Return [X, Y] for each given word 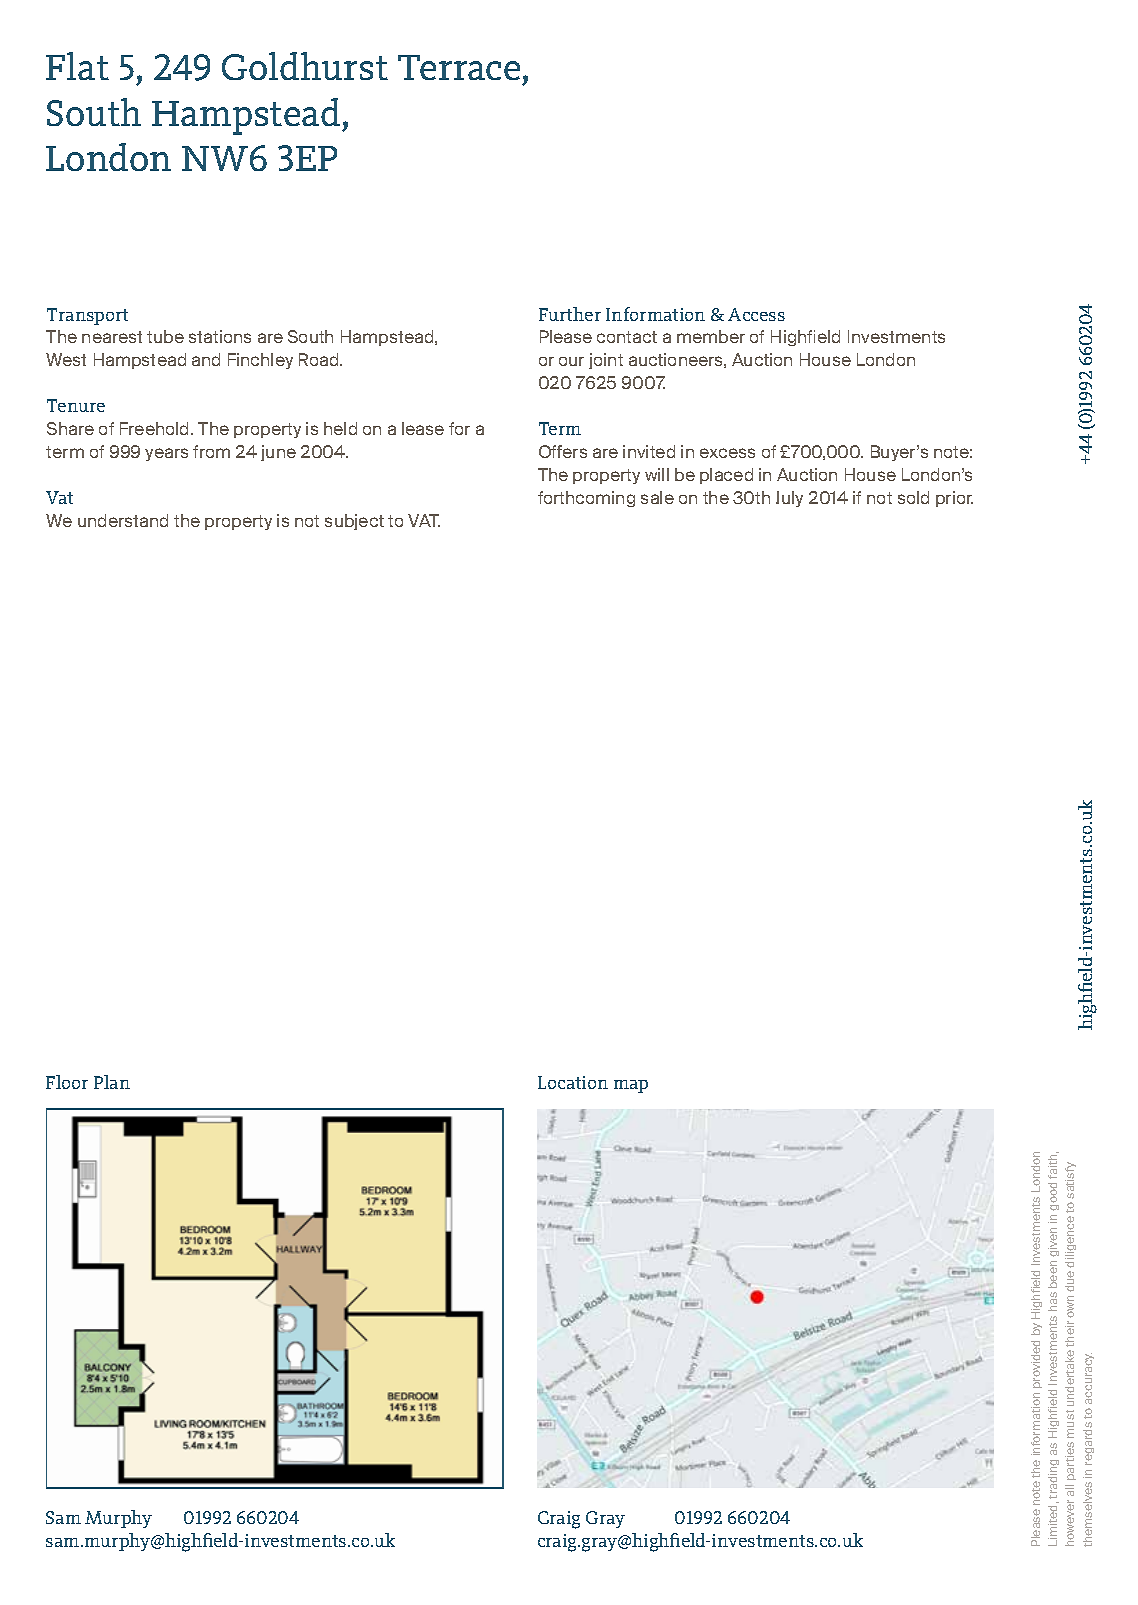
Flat [77, 66]
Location [573, 1082]
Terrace [459, 67]
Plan [112, 1082]
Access [756, 314]
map [631, 1086]
